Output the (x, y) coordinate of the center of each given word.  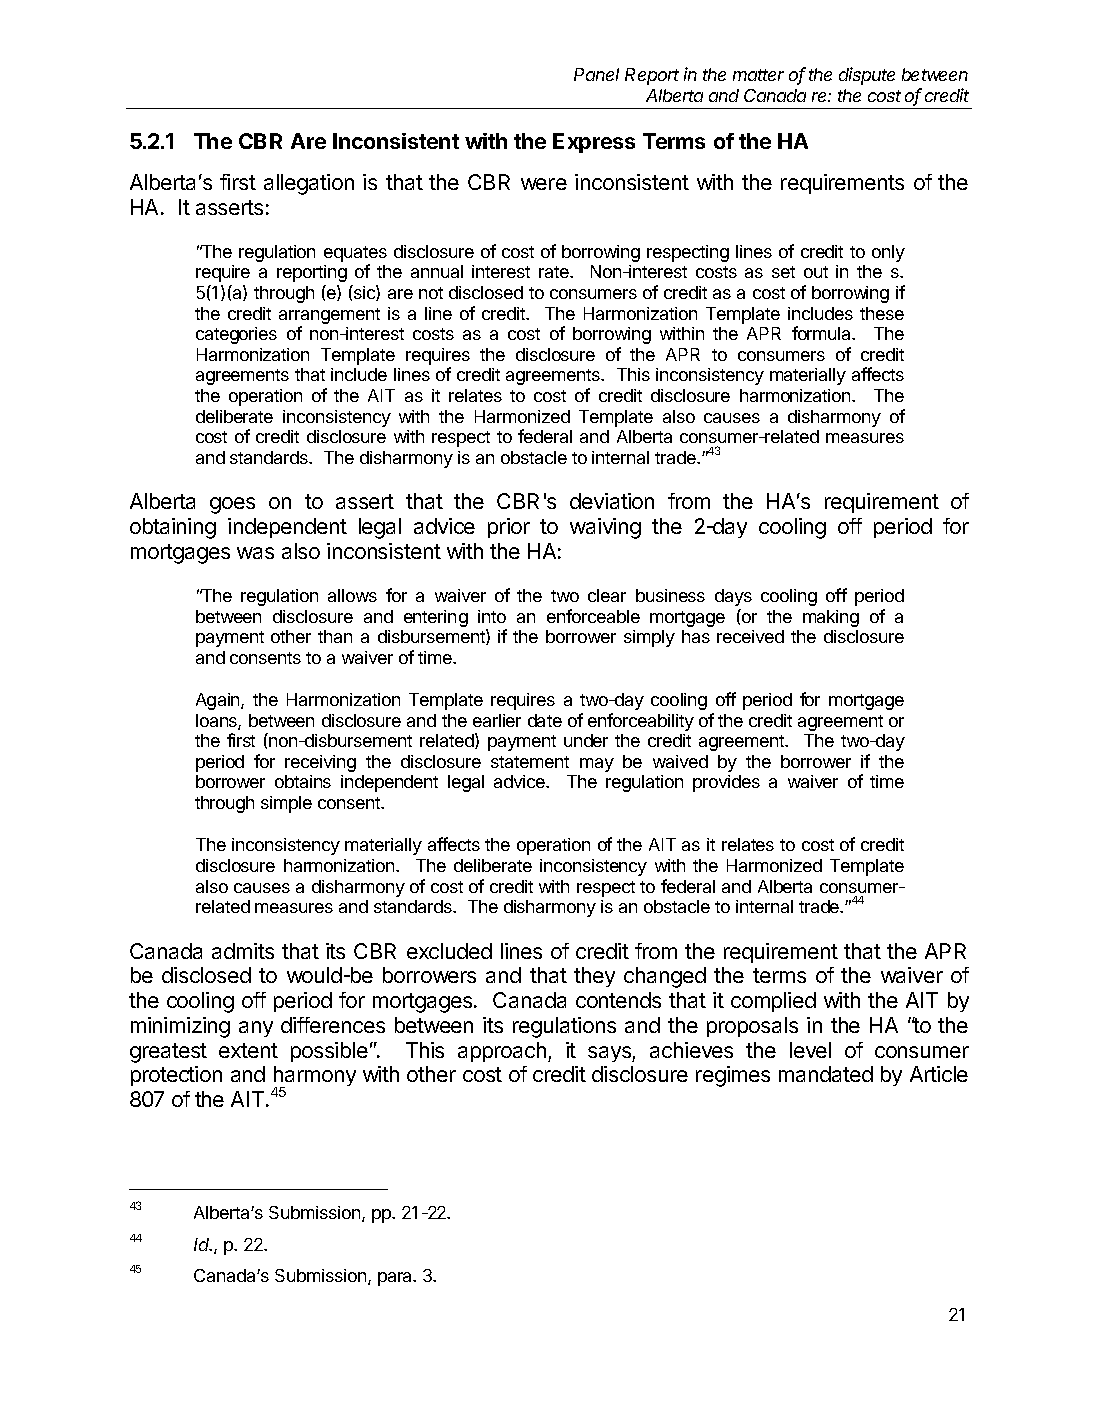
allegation (309, 184)
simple (286, 804)
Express (594, 143)
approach (502, 1052)
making (831, 618)
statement (530, 762)
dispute (867, 76)
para (396, 1279)
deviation (612, 501)
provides (726, 783)
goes (232, 505)
